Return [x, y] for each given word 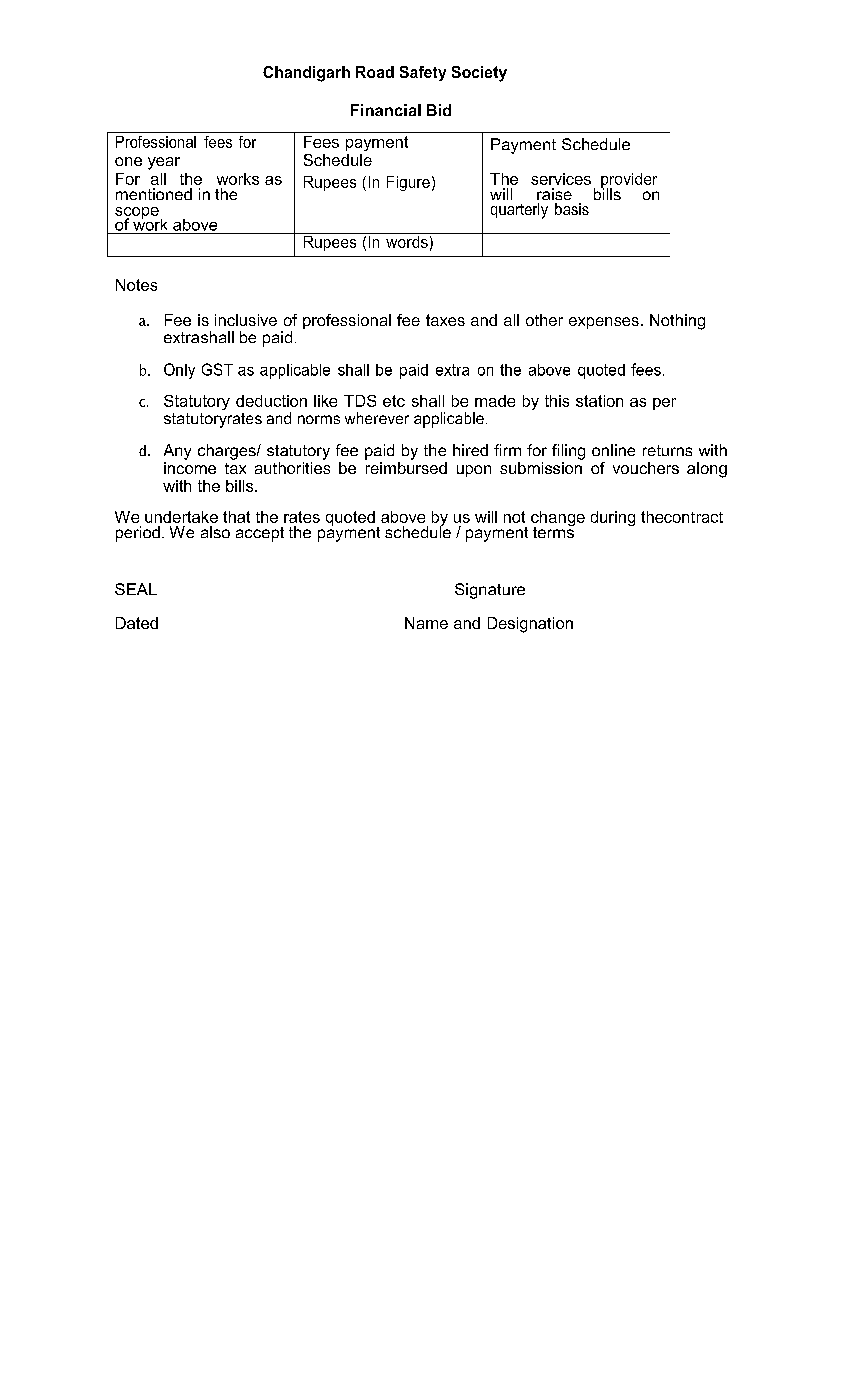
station [599, 401]
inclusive [246, 320]
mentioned [154, 194]
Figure [408, 183]
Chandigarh [306, 74]
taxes [445, 320]
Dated [137, 623]
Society [479, 74]
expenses [604, 323]
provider [629, 182]
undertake [181, 517]
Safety [423, 73]
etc [394, 401]
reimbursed [406, 466]
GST [217, 369]
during [613, 518]
